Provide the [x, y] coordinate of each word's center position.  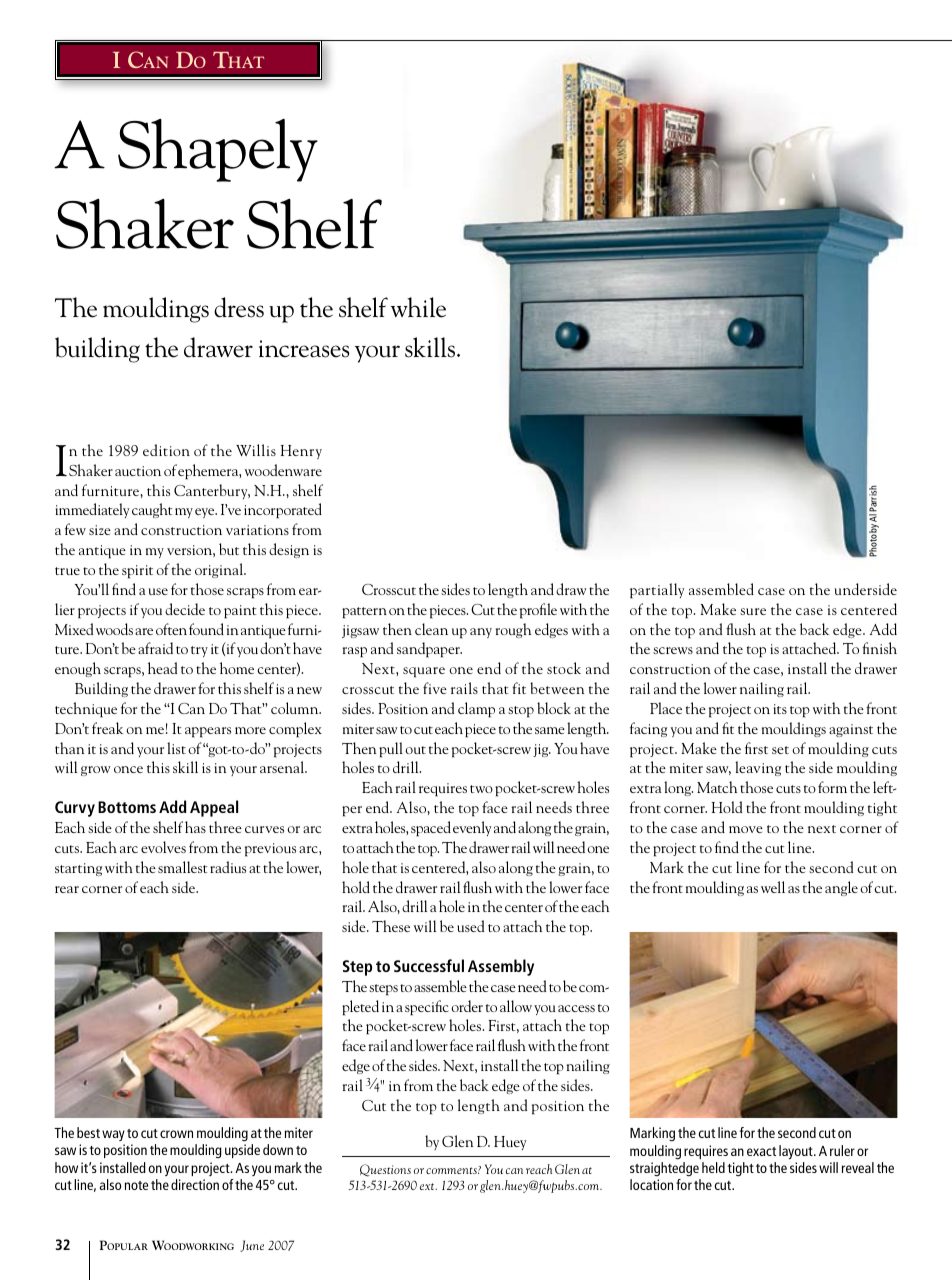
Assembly [501, 967]
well [773, 887]
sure [753, 611]
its [780, 709]
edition [166, 450]
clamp [476, 710]
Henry [301, 452]
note [136, 1185]
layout [797, 1152]
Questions [385, 1170]
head [162, 668]
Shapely [218, 150]
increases [304, 349]
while [418, 307]
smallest [183, 867]
